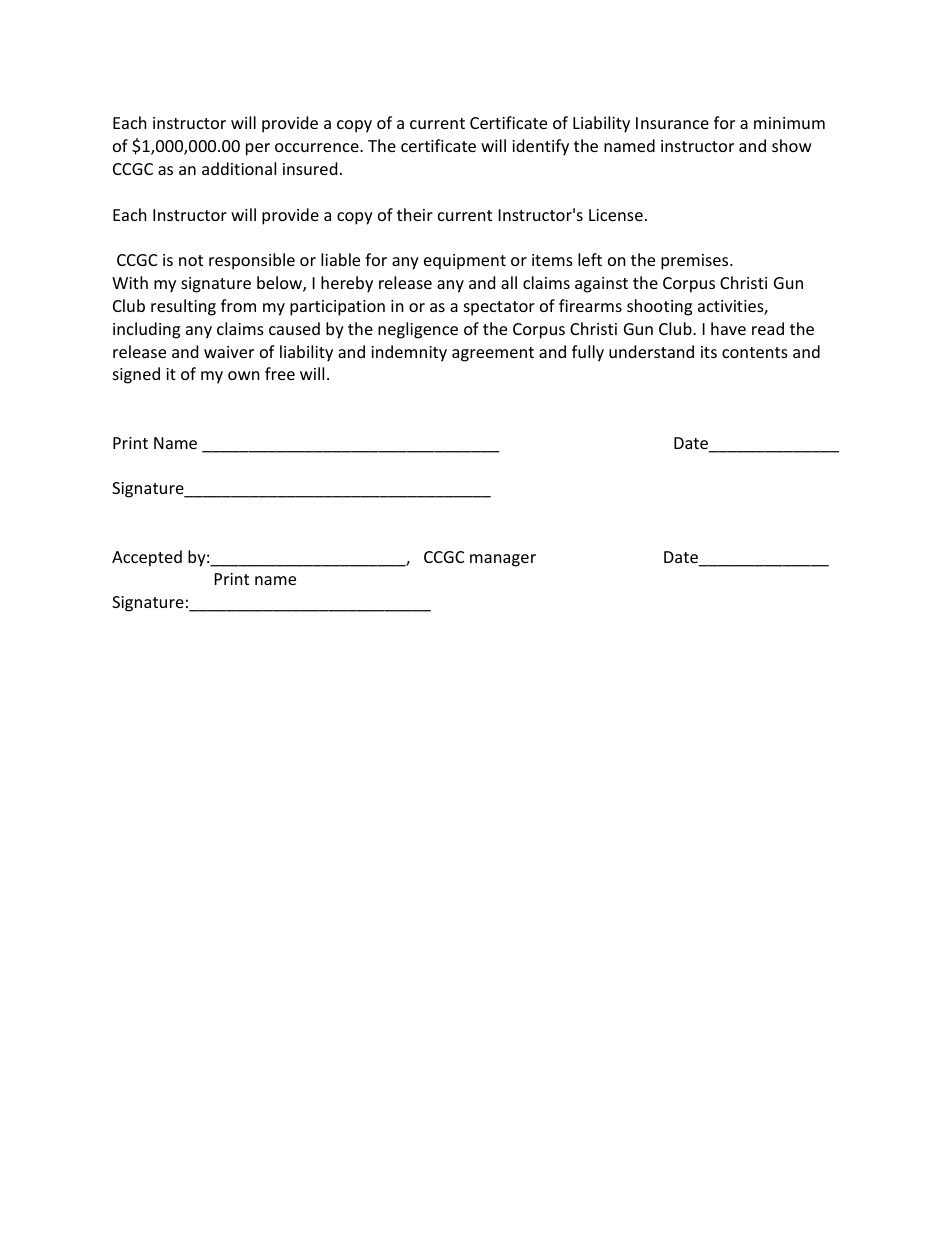 This screenshot has width=952, height=1233. What do you see at coordinates (465, 262) in the screenshot?
I see `equipment` at bounding box center [465, 262].
